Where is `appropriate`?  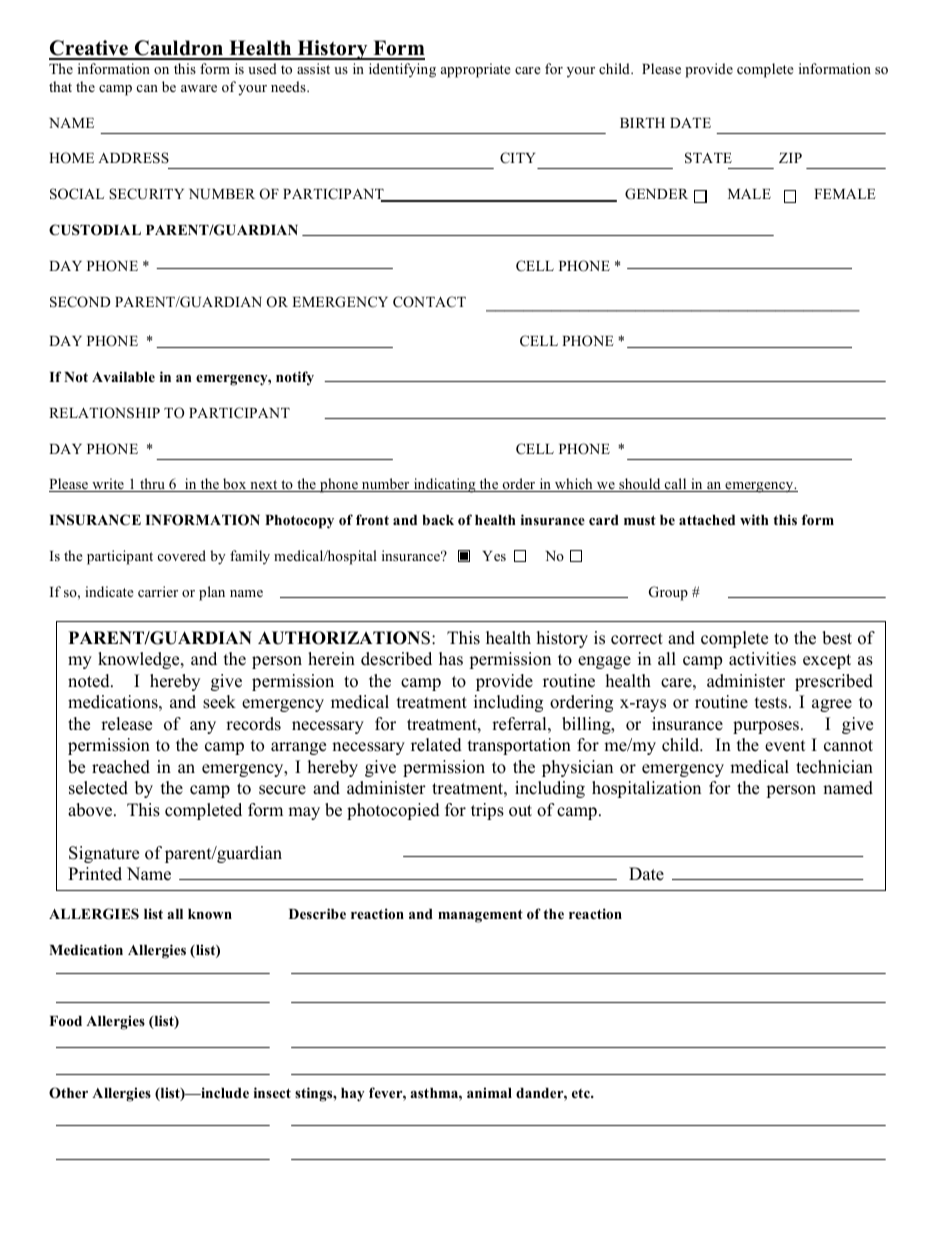 appropriate is located at coordinates (476, 70).
